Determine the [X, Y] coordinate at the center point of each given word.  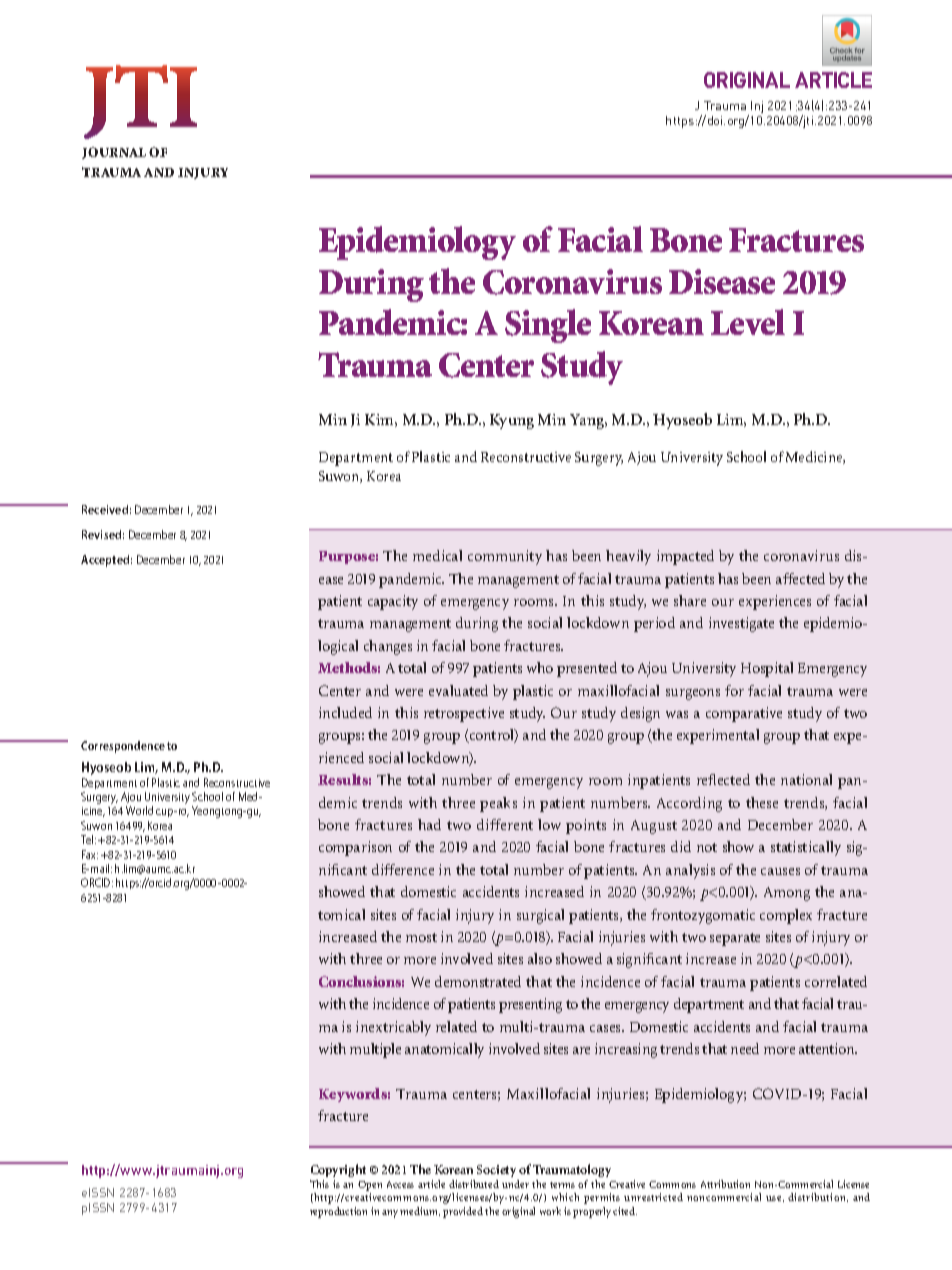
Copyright [338, 1170]
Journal [114, 153]
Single [548, 326]
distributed [474, 1184]
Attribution [725, 1184]
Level [748, 322]
